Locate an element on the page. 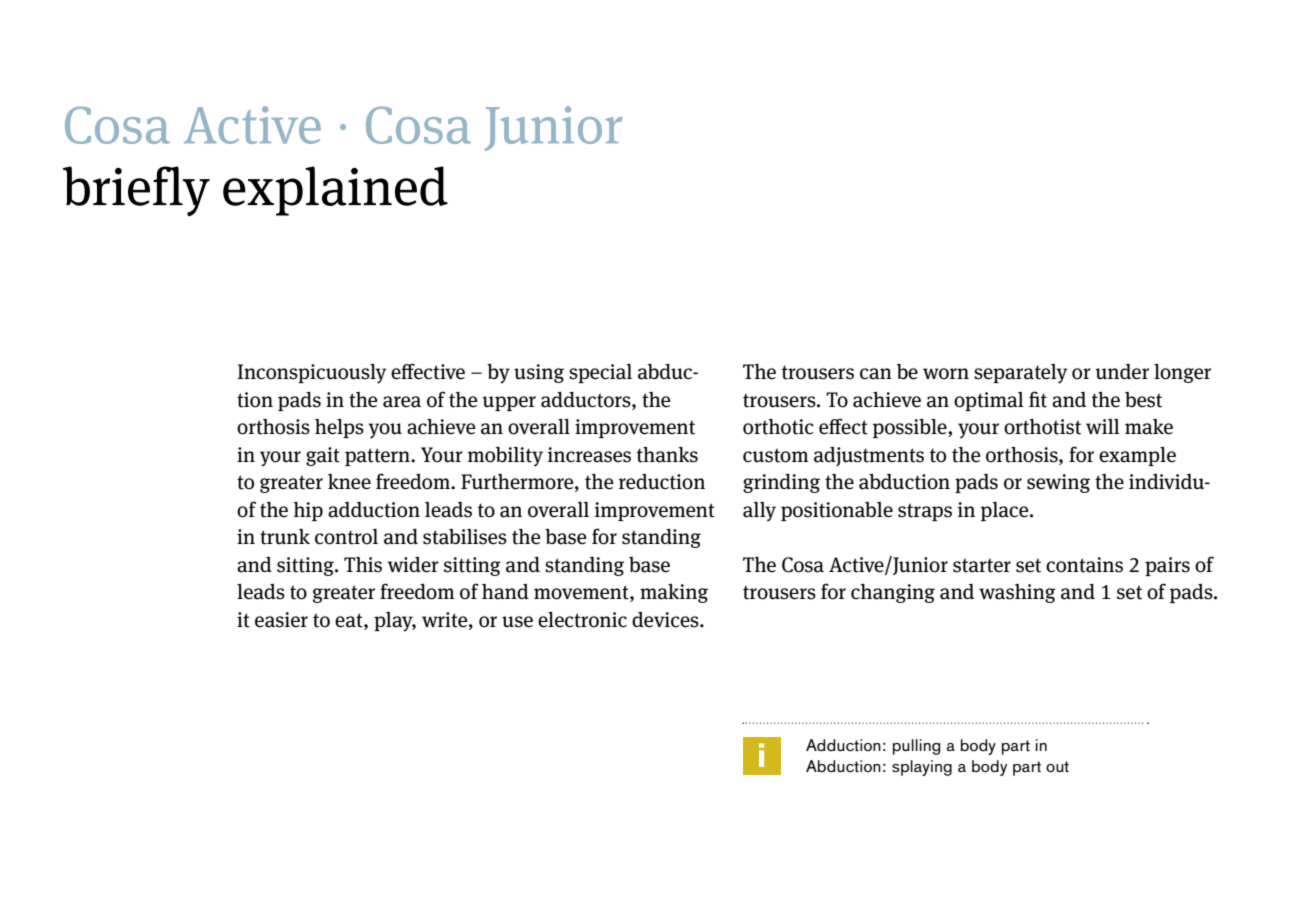  out is located at coordinates (1057, 767).
